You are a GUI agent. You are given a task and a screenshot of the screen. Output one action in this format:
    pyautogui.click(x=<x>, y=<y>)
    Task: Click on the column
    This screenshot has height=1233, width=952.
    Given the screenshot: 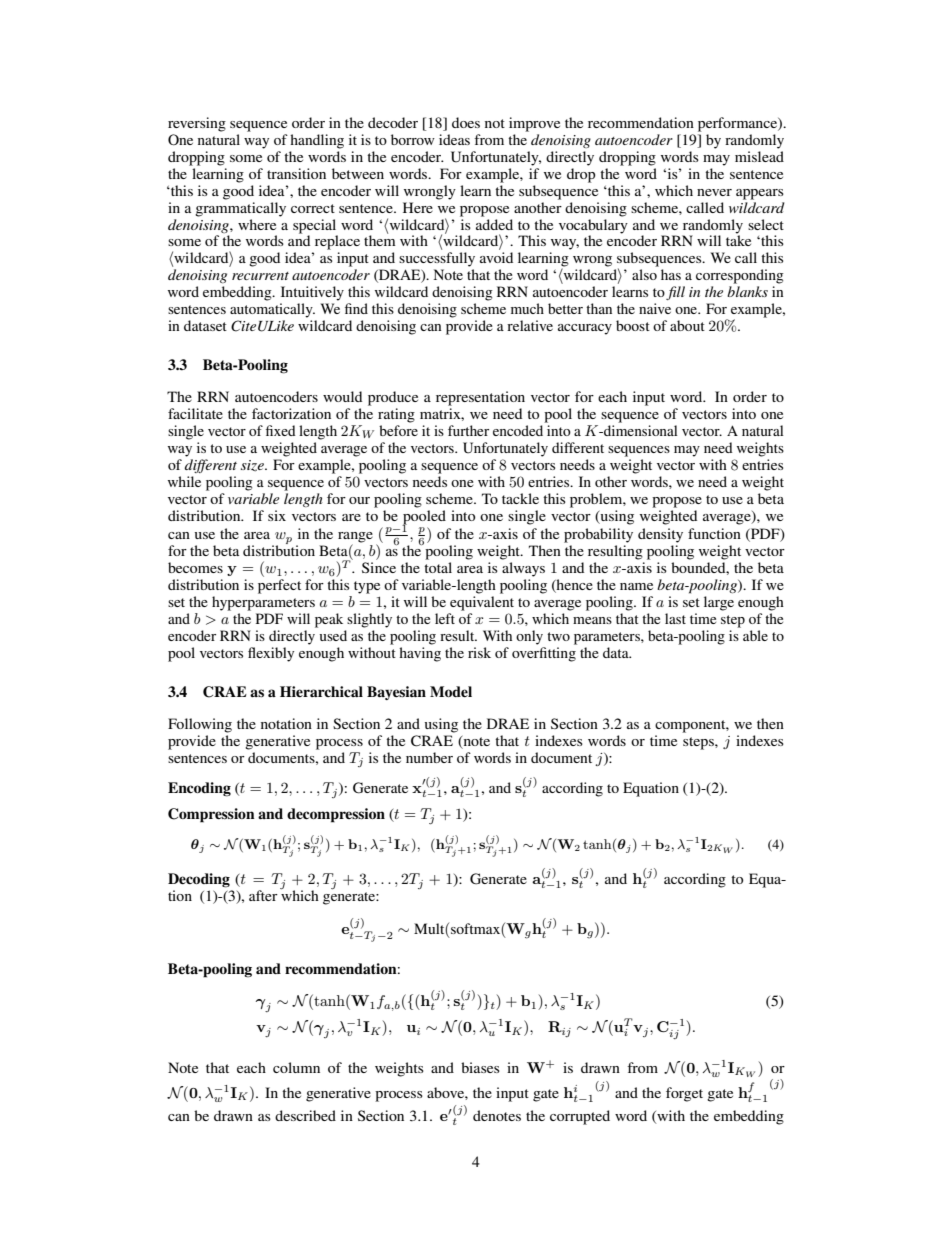 What is the action you would take?
    pyautogui.click(x=296, y=1067)
